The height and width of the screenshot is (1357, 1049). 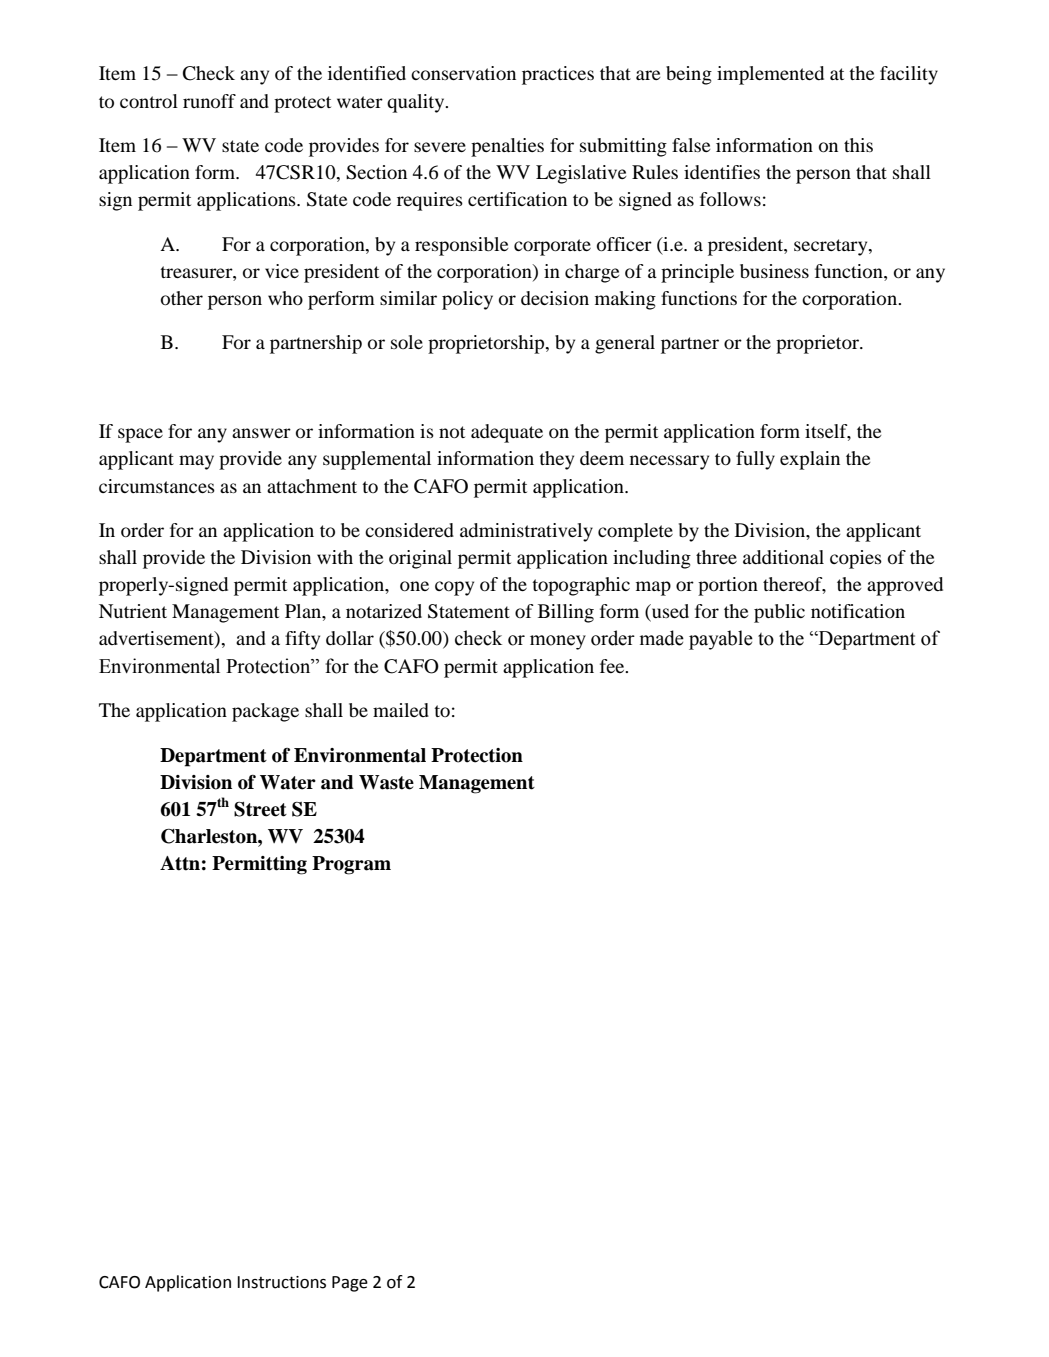 What do you see at coordinates (858, 145) in the screenshot?
I see `this` at bounding box center [858, 145].
